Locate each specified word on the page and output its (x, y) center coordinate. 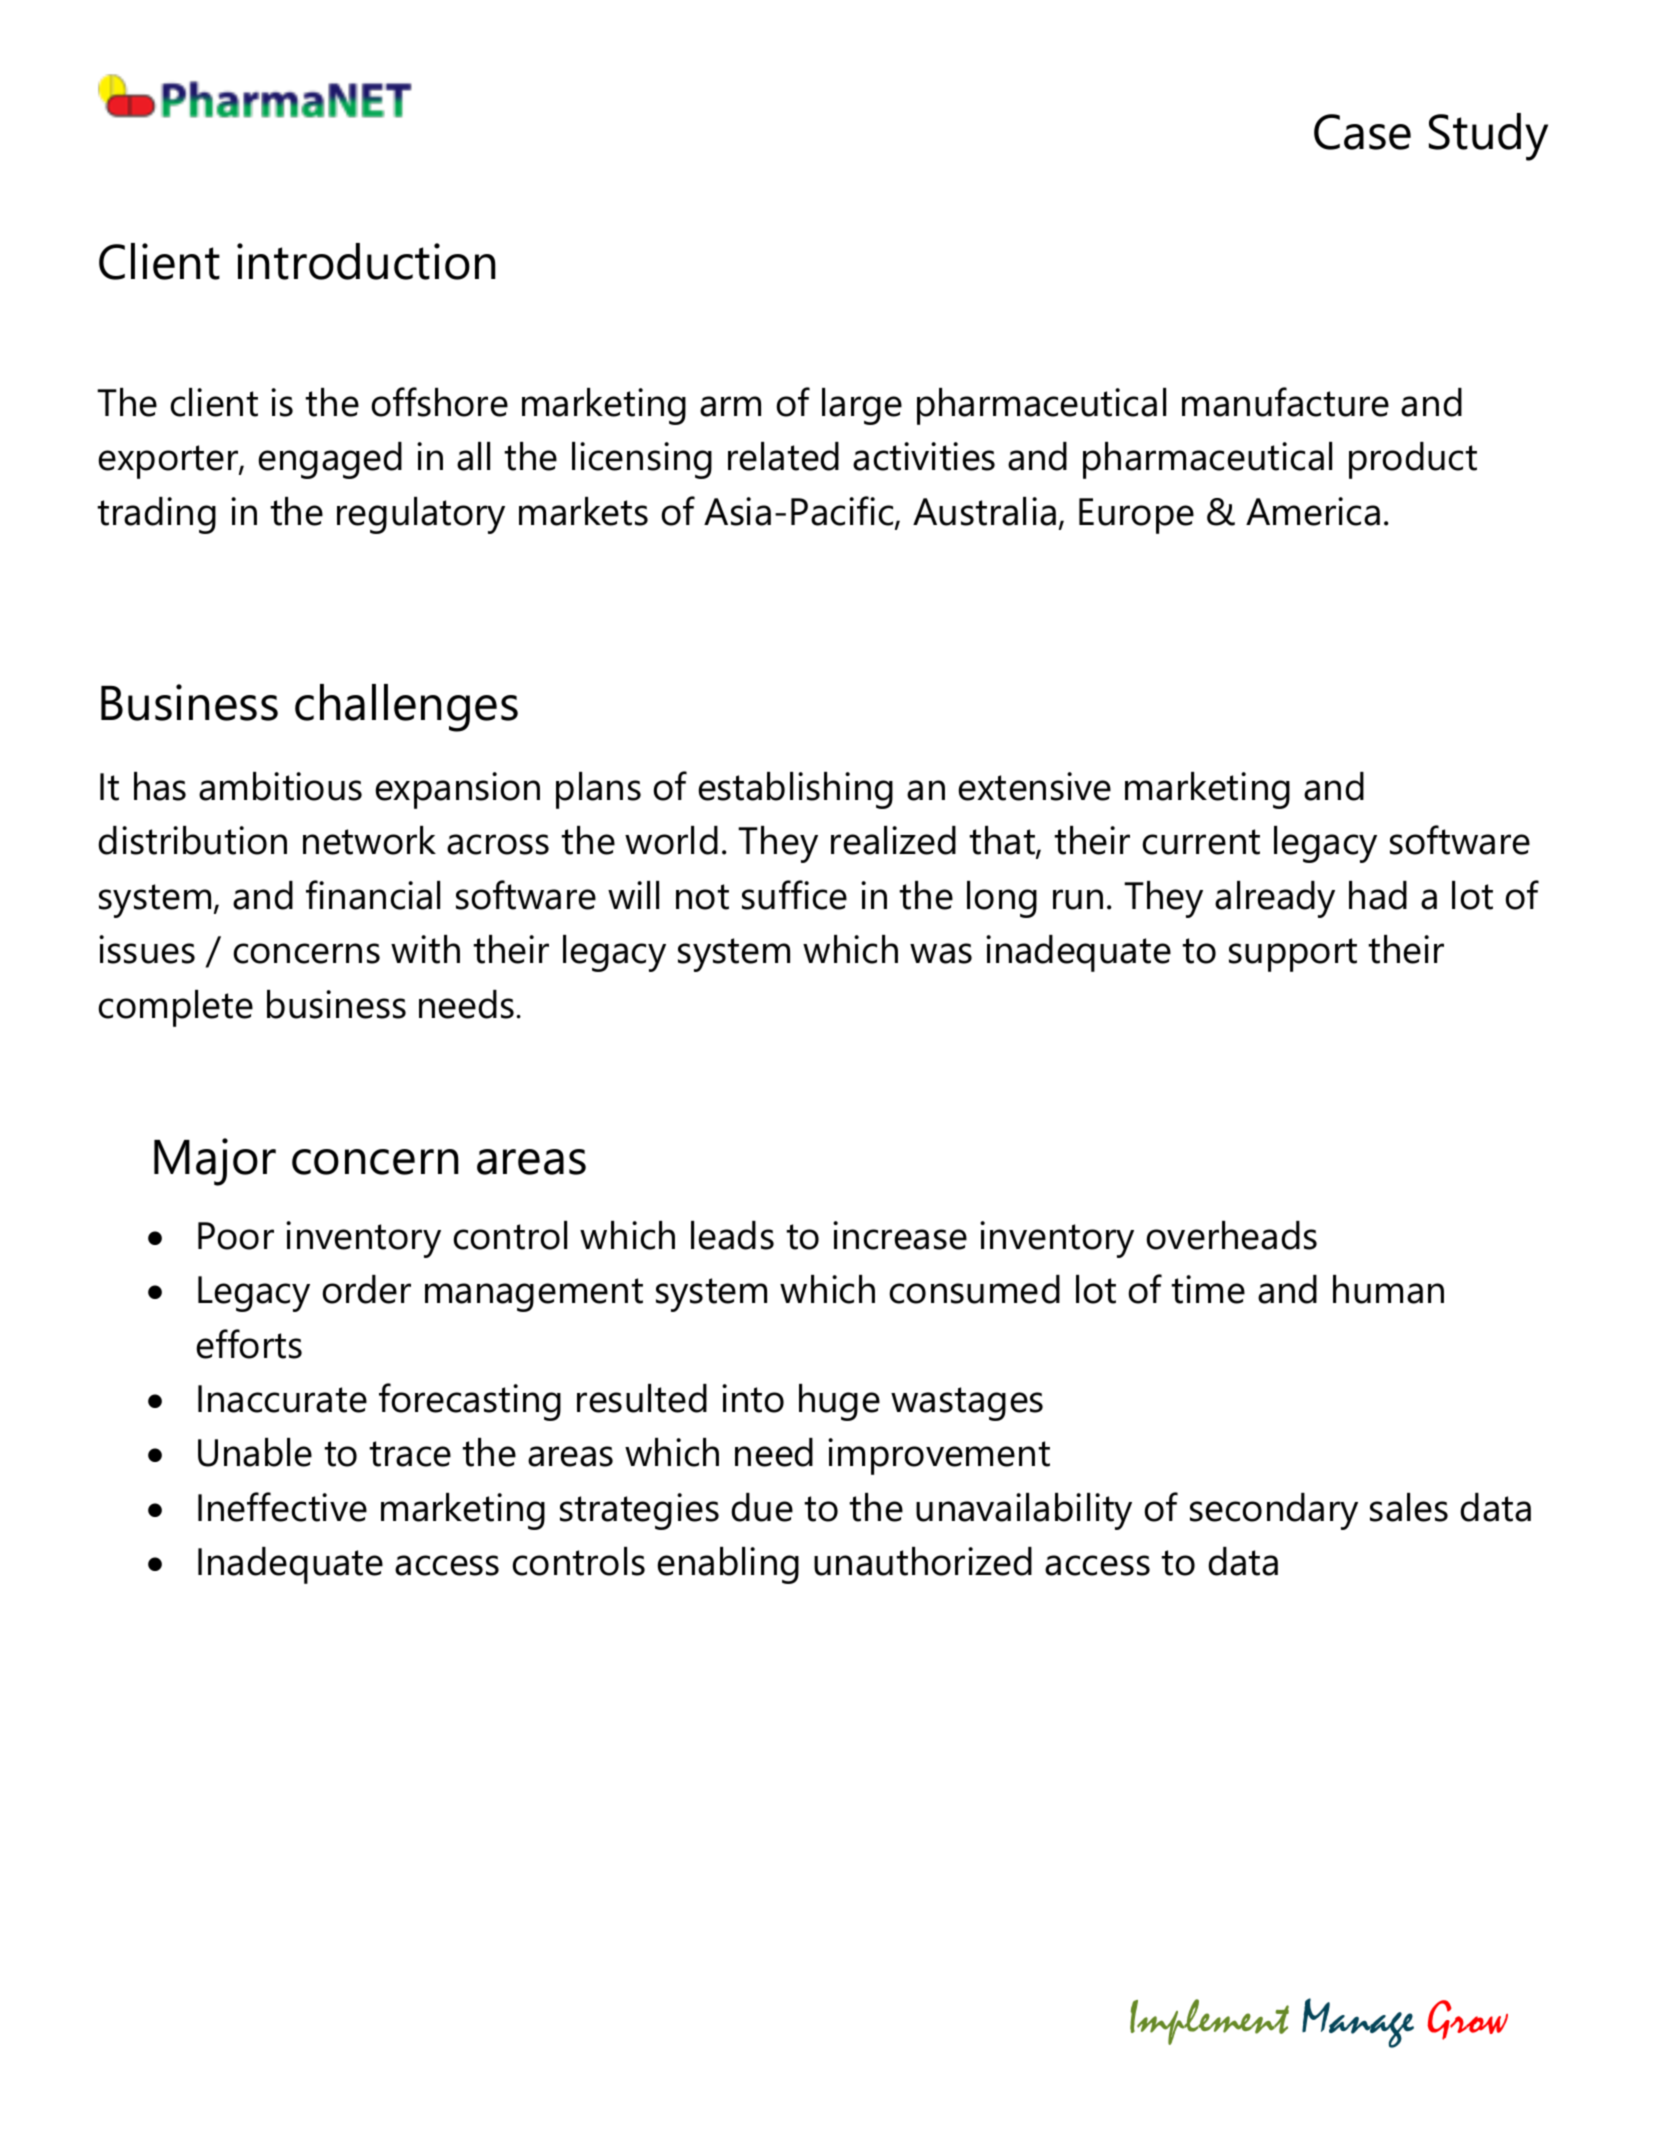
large (862, 406)
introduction (366, 261)
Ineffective (282, 1507)
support (1293, 955)
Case (1362, 132)
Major (215, 1162)
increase (900, 1235)
